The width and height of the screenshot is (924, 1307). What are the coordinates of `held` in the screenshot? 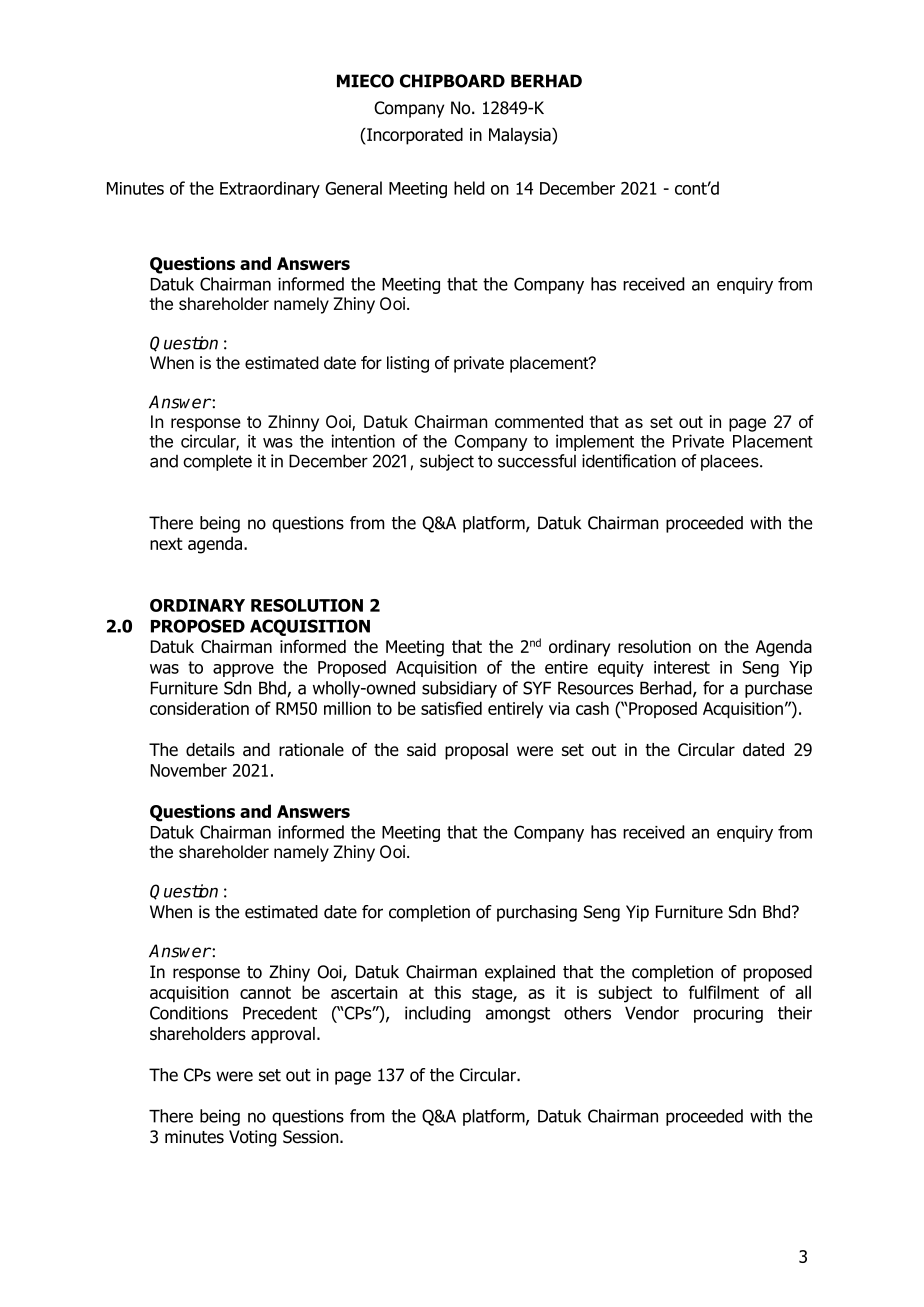 It's located at (469, 188).
